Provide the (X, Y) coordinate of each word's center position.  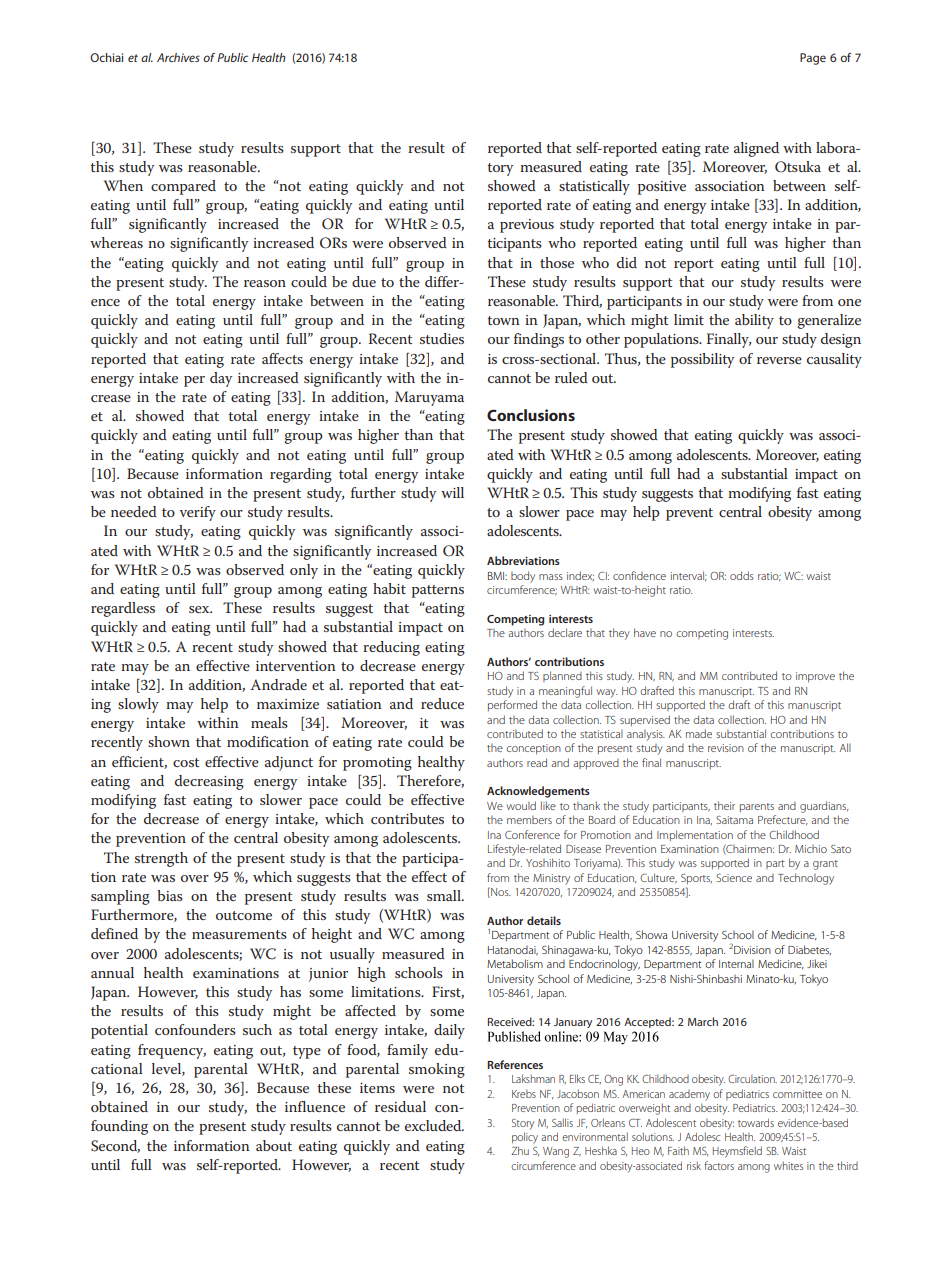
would (521, 805)
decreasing (209, 782)
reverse (779, 360)
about (274, 1145)
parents (757, 807)
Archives (178, 57)
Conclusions (531, 415)
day (221, 379)
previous (527, 226)
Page (813, 59)
